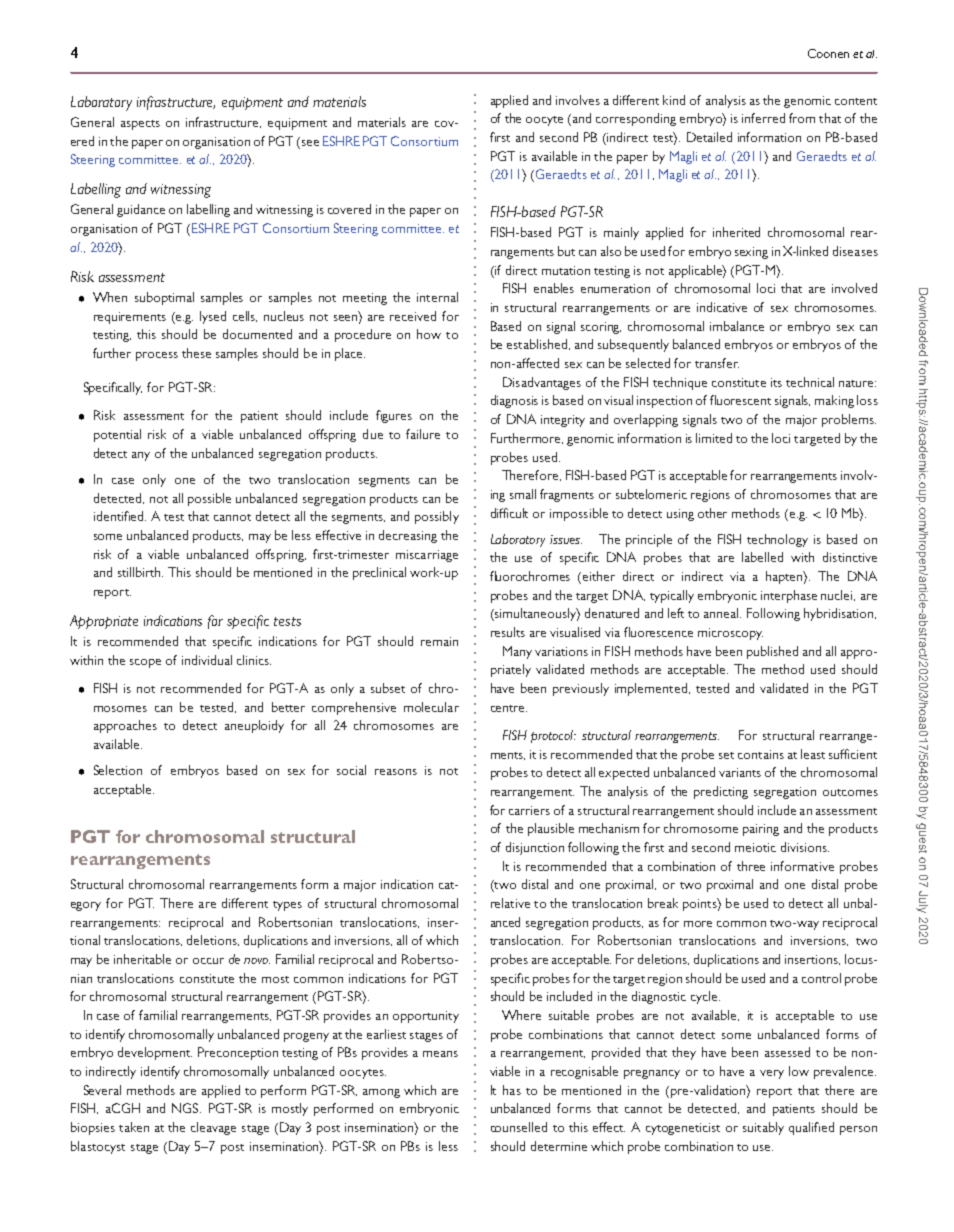 The image size is (954, 1232). What do you see at coordinates (763, 1128) in the screenshot?
I see `suitably` at bounding box center [763, 1128].
